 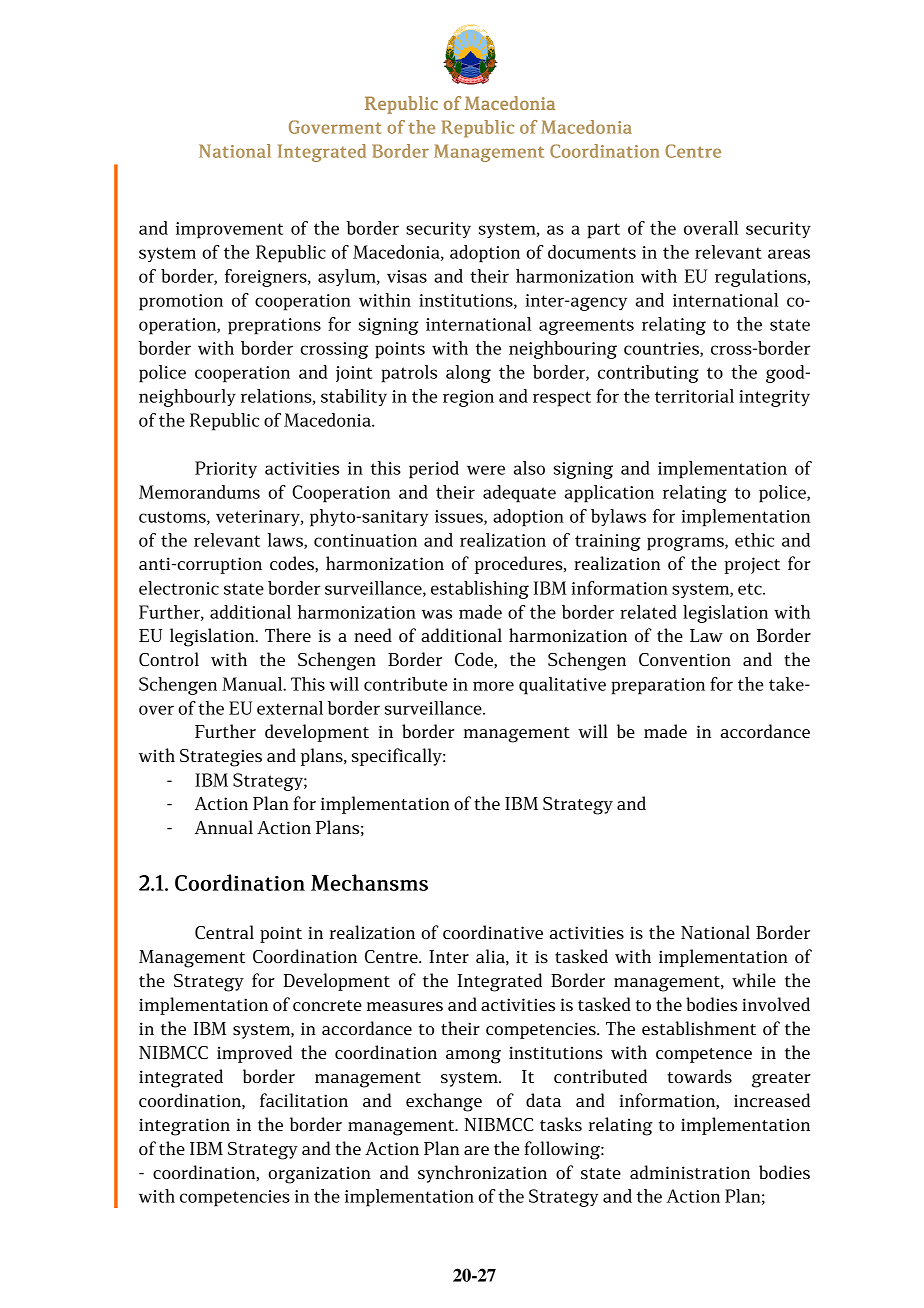 I want to click on ethic, so click(x=754, y=540).
